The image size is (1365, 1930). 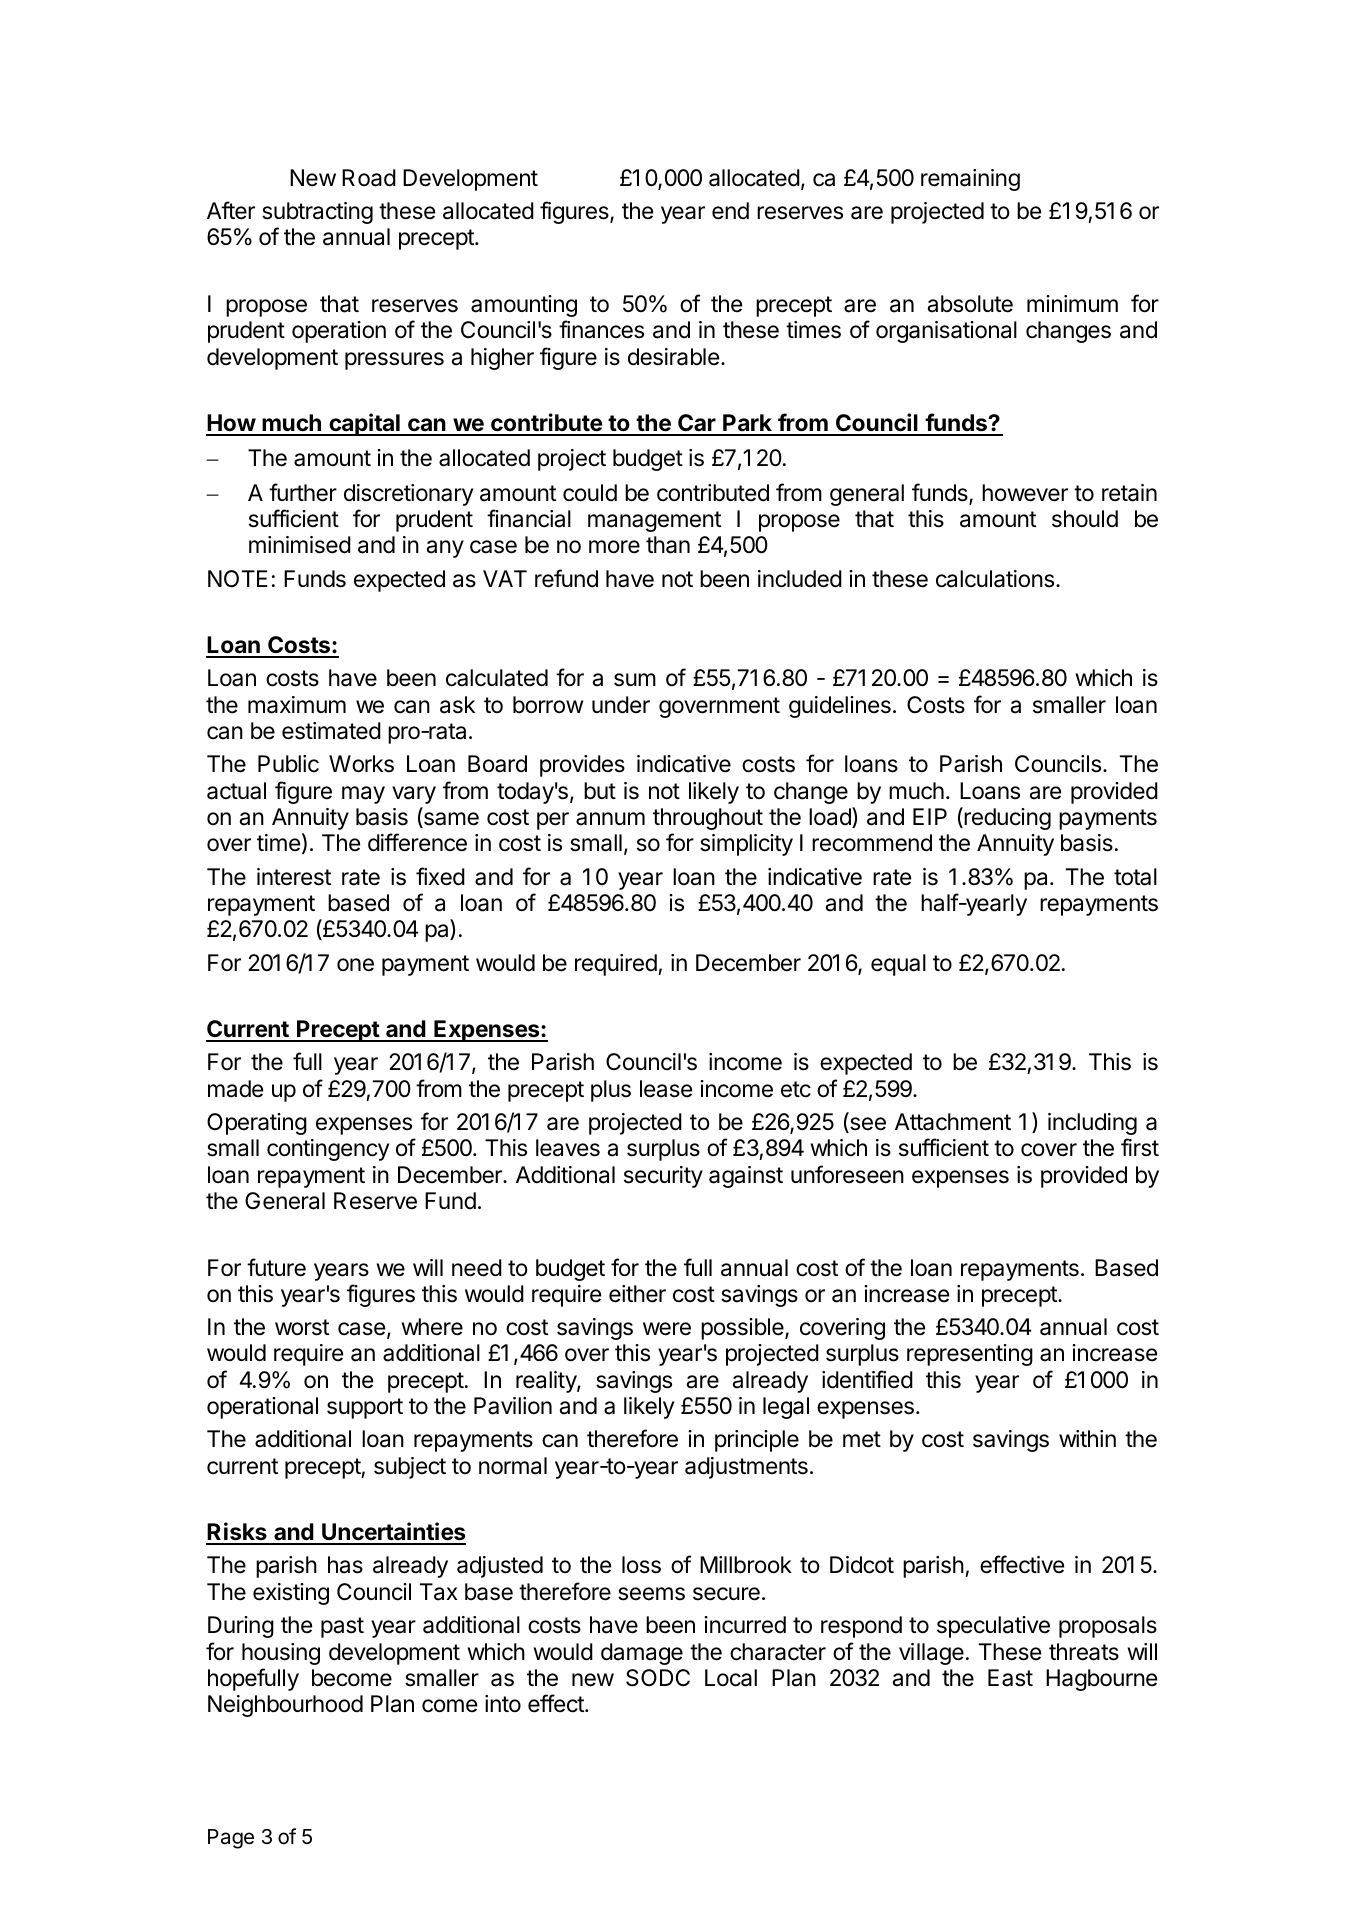 What do you see at coordinates (731, 1678) in the page?
I see `Local` at bounding box center [731, 1678].
